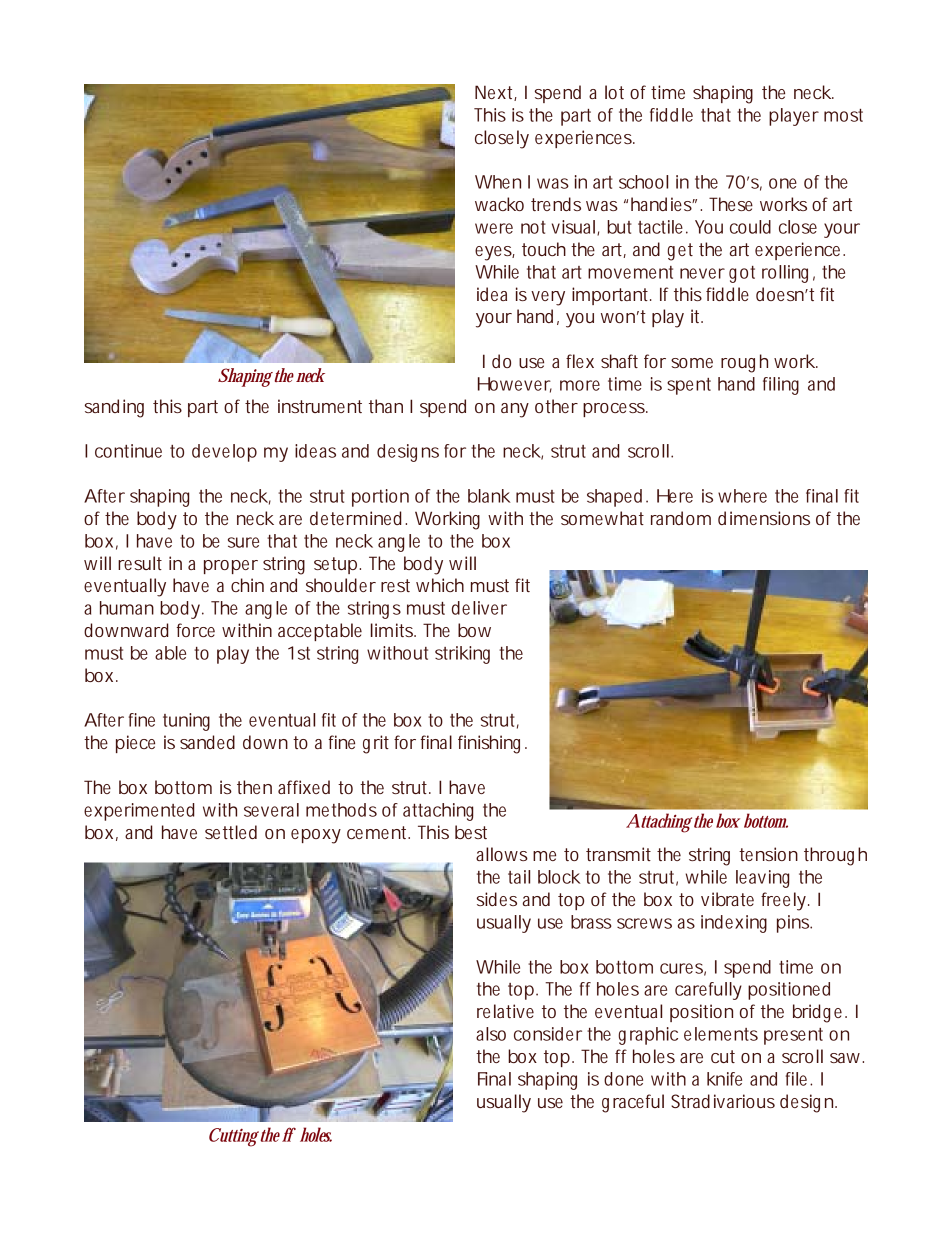 The width and height of the image is (952, 1233). What do you see at coordinates (505, 1011) in the image?
I see `relative` at bounding box center [505, 1011].
